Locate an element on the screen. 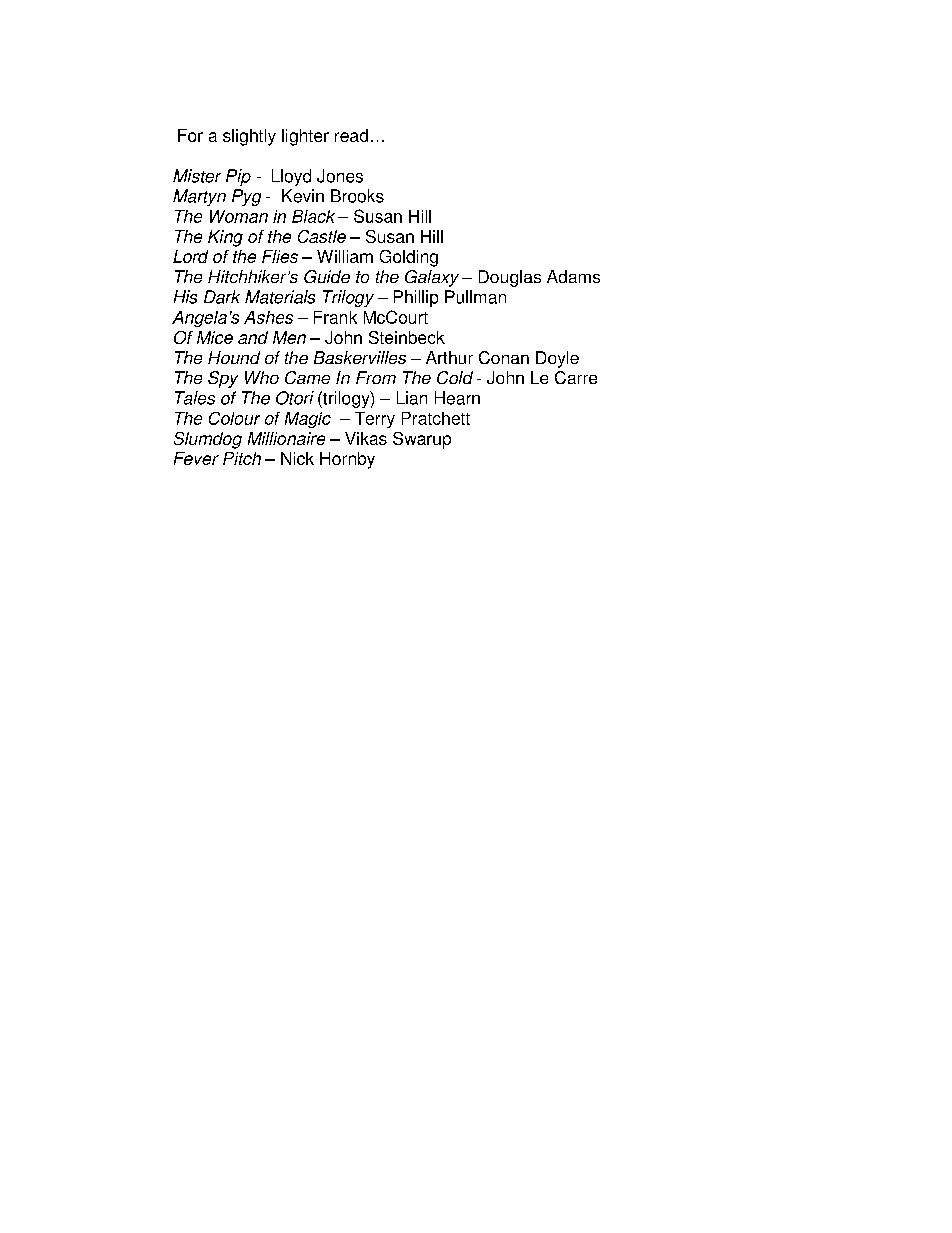 This screenshot has width=952, height=1233. Douglas is located at coordinates (510, 278).
